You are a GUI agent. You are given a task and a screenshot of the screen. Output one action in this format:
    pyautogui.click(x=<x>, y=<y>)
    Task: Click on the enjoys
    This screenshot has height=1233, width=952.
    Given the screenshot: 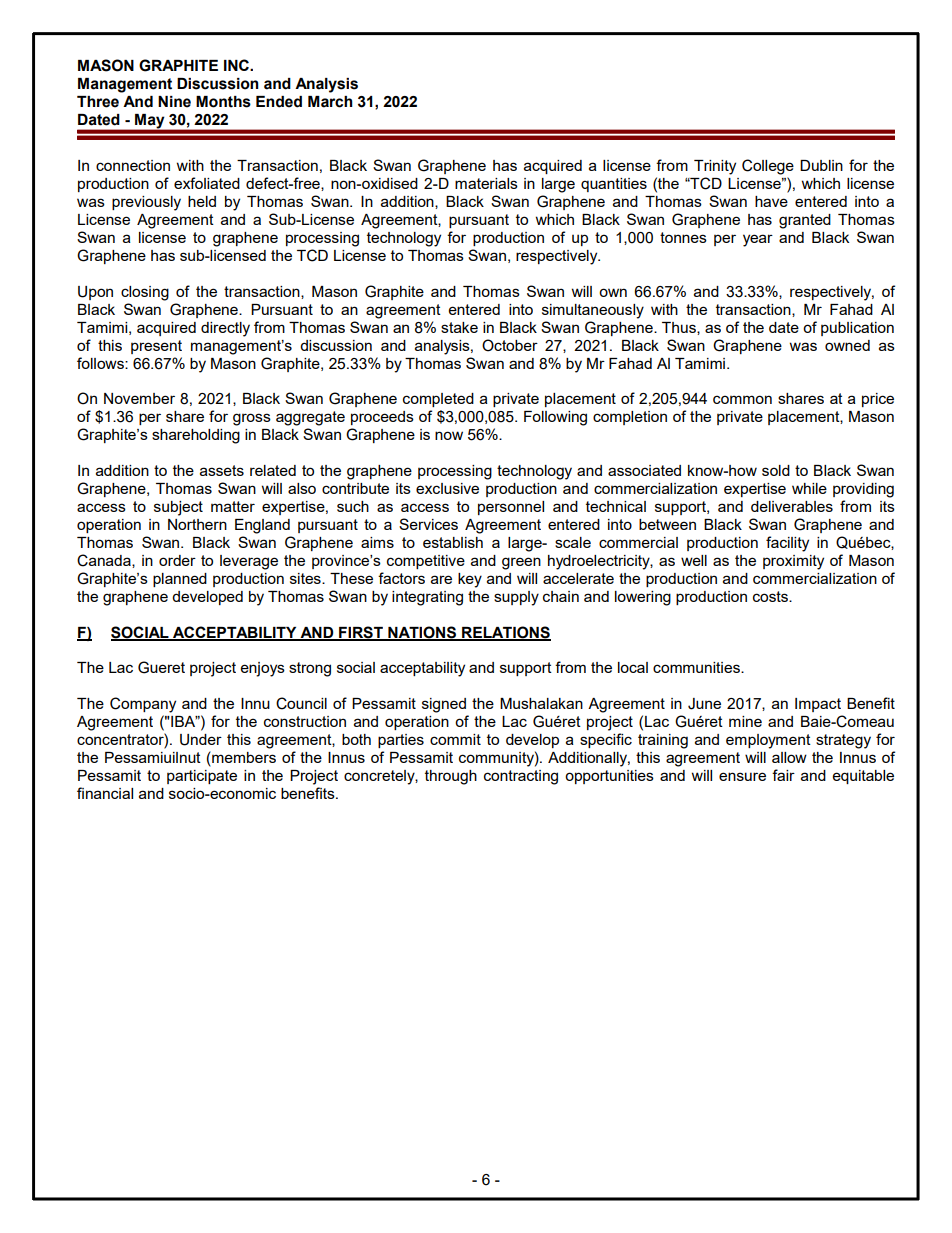 What is the action you would take?
    pyautogui.click(x=263, y=669)
